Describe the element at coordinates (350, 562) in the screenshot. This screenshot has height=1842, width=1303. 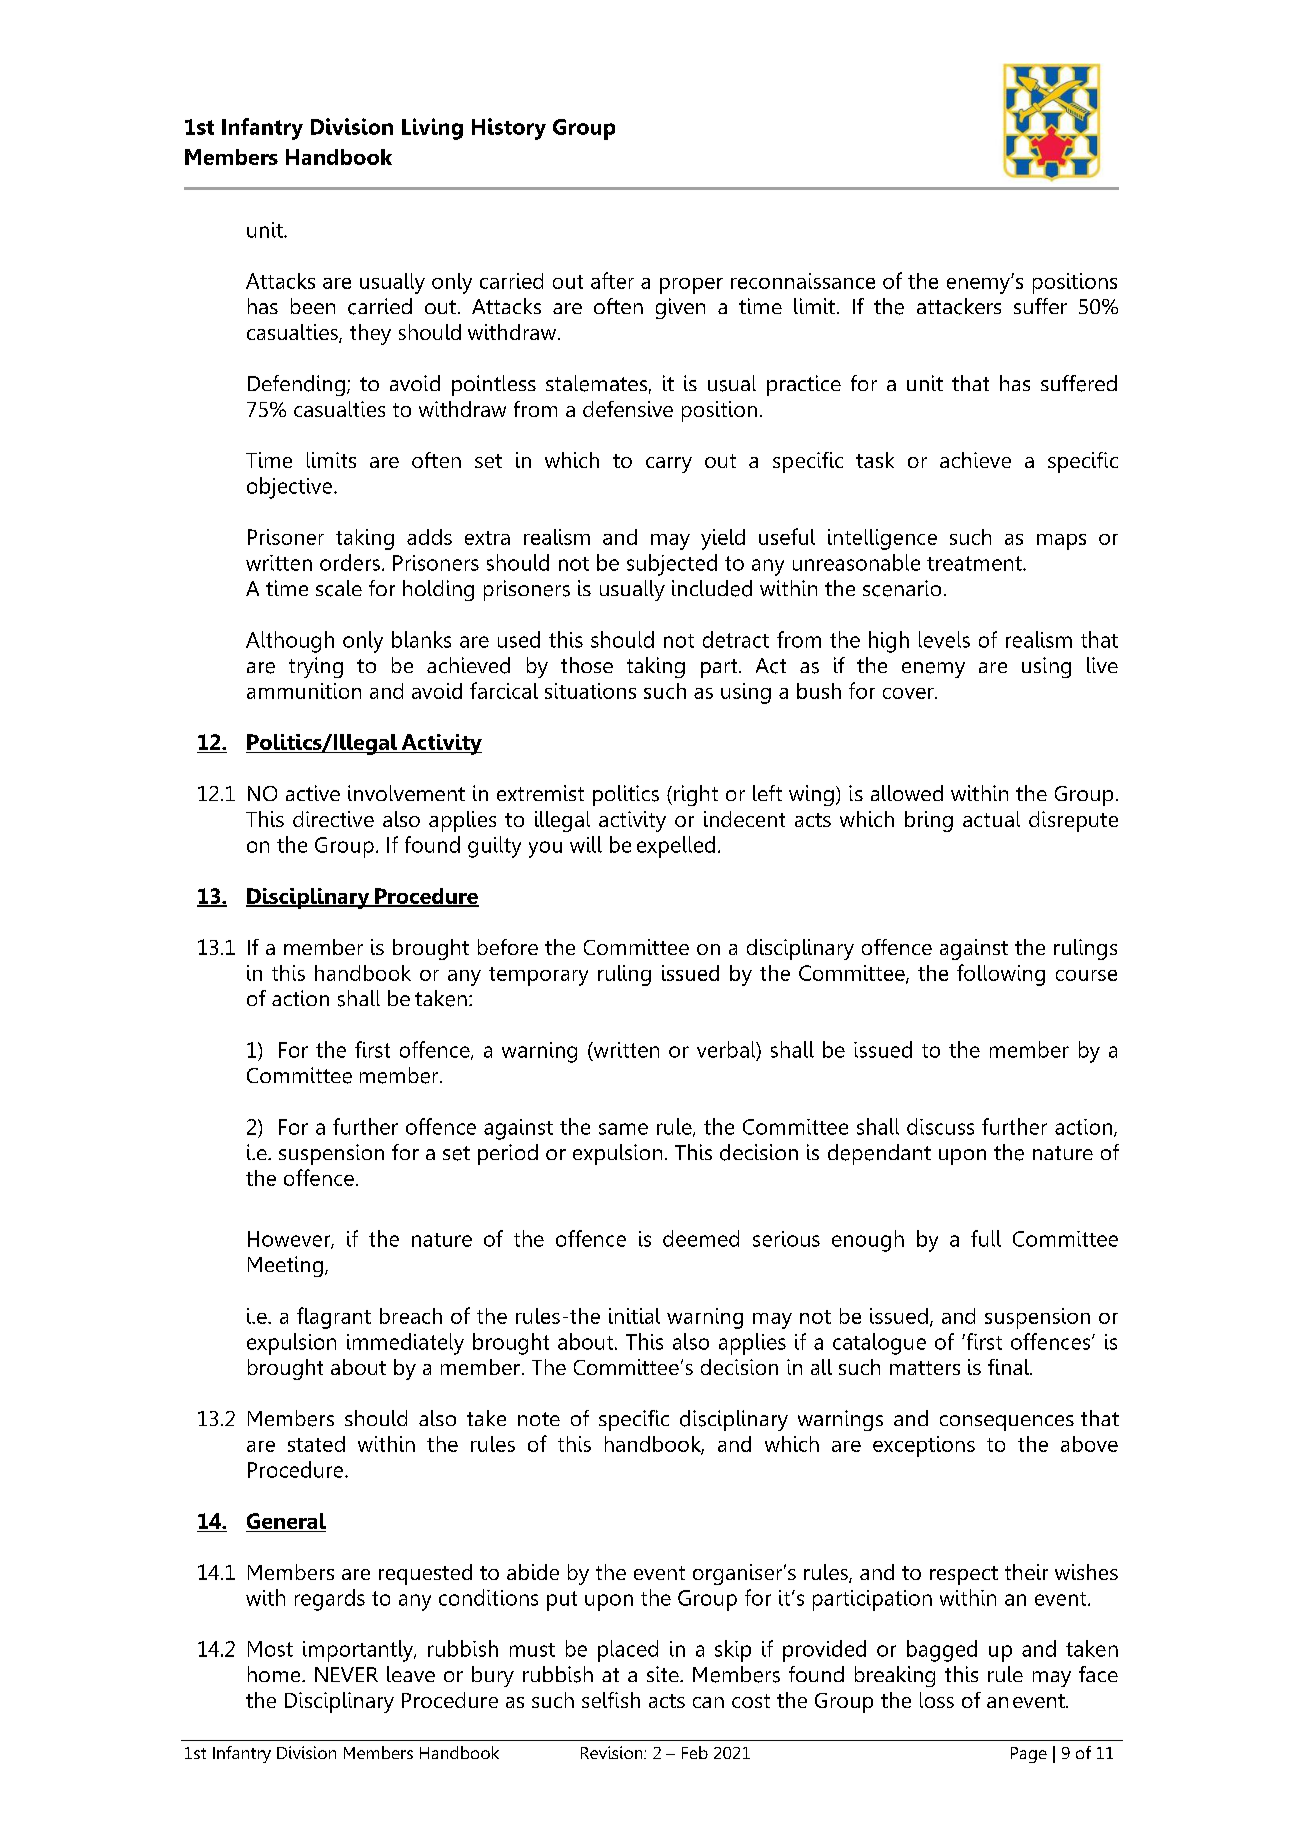
I see `orders` at that location.
